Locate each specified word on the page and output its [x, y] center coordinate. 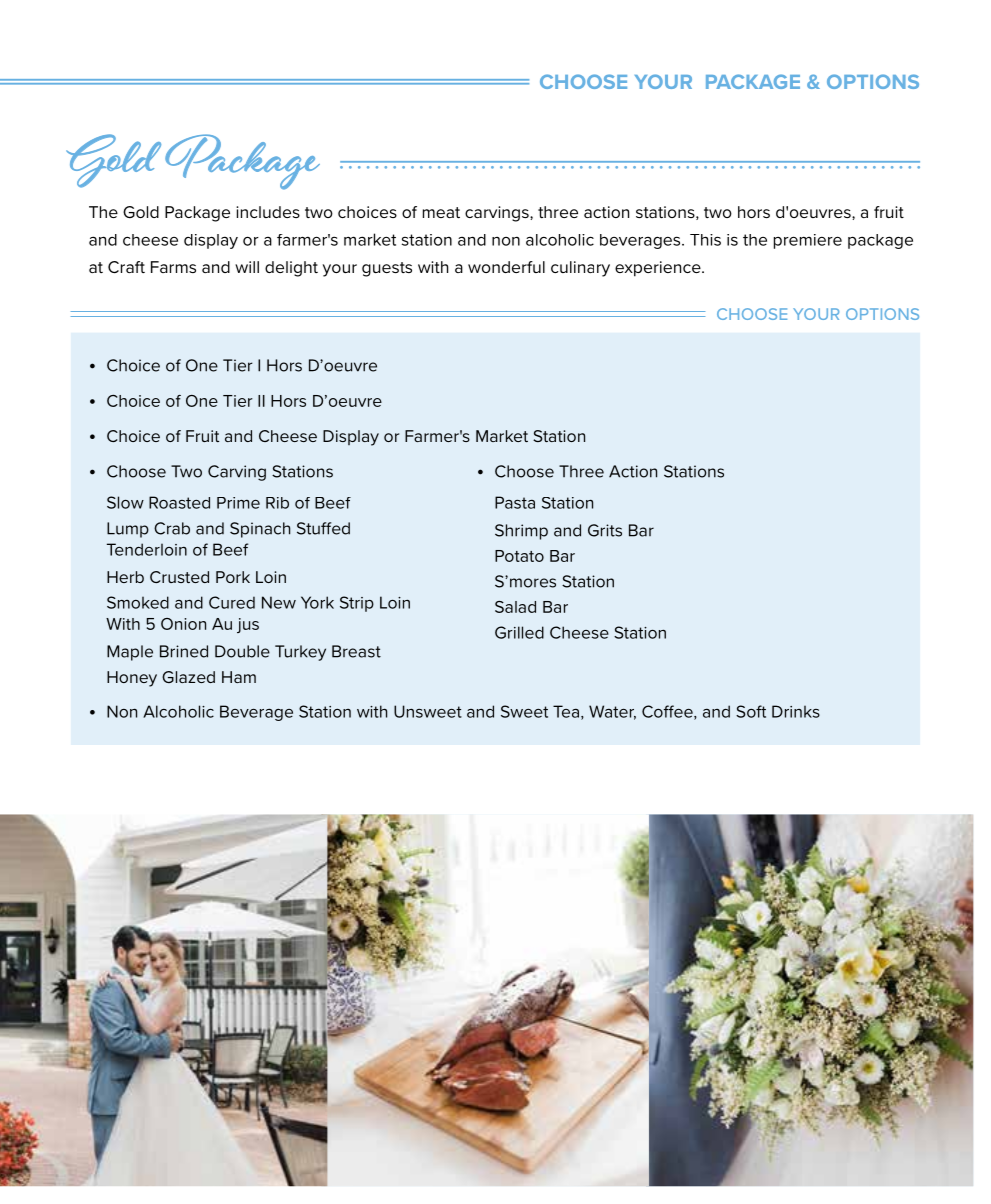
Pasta [515, 502]
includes [268, 212]
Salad [515, 607]
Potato [519, 556]
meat [441, 212]
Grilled [519, 632]
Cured [232, 602]
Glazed [188, 677]
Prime [238, 503]
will [247, 267]
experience [659, 269]
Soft [751, 711]
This [705, 240]
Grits [605, 530]
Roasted [179, 502]
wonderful [506, 267]
